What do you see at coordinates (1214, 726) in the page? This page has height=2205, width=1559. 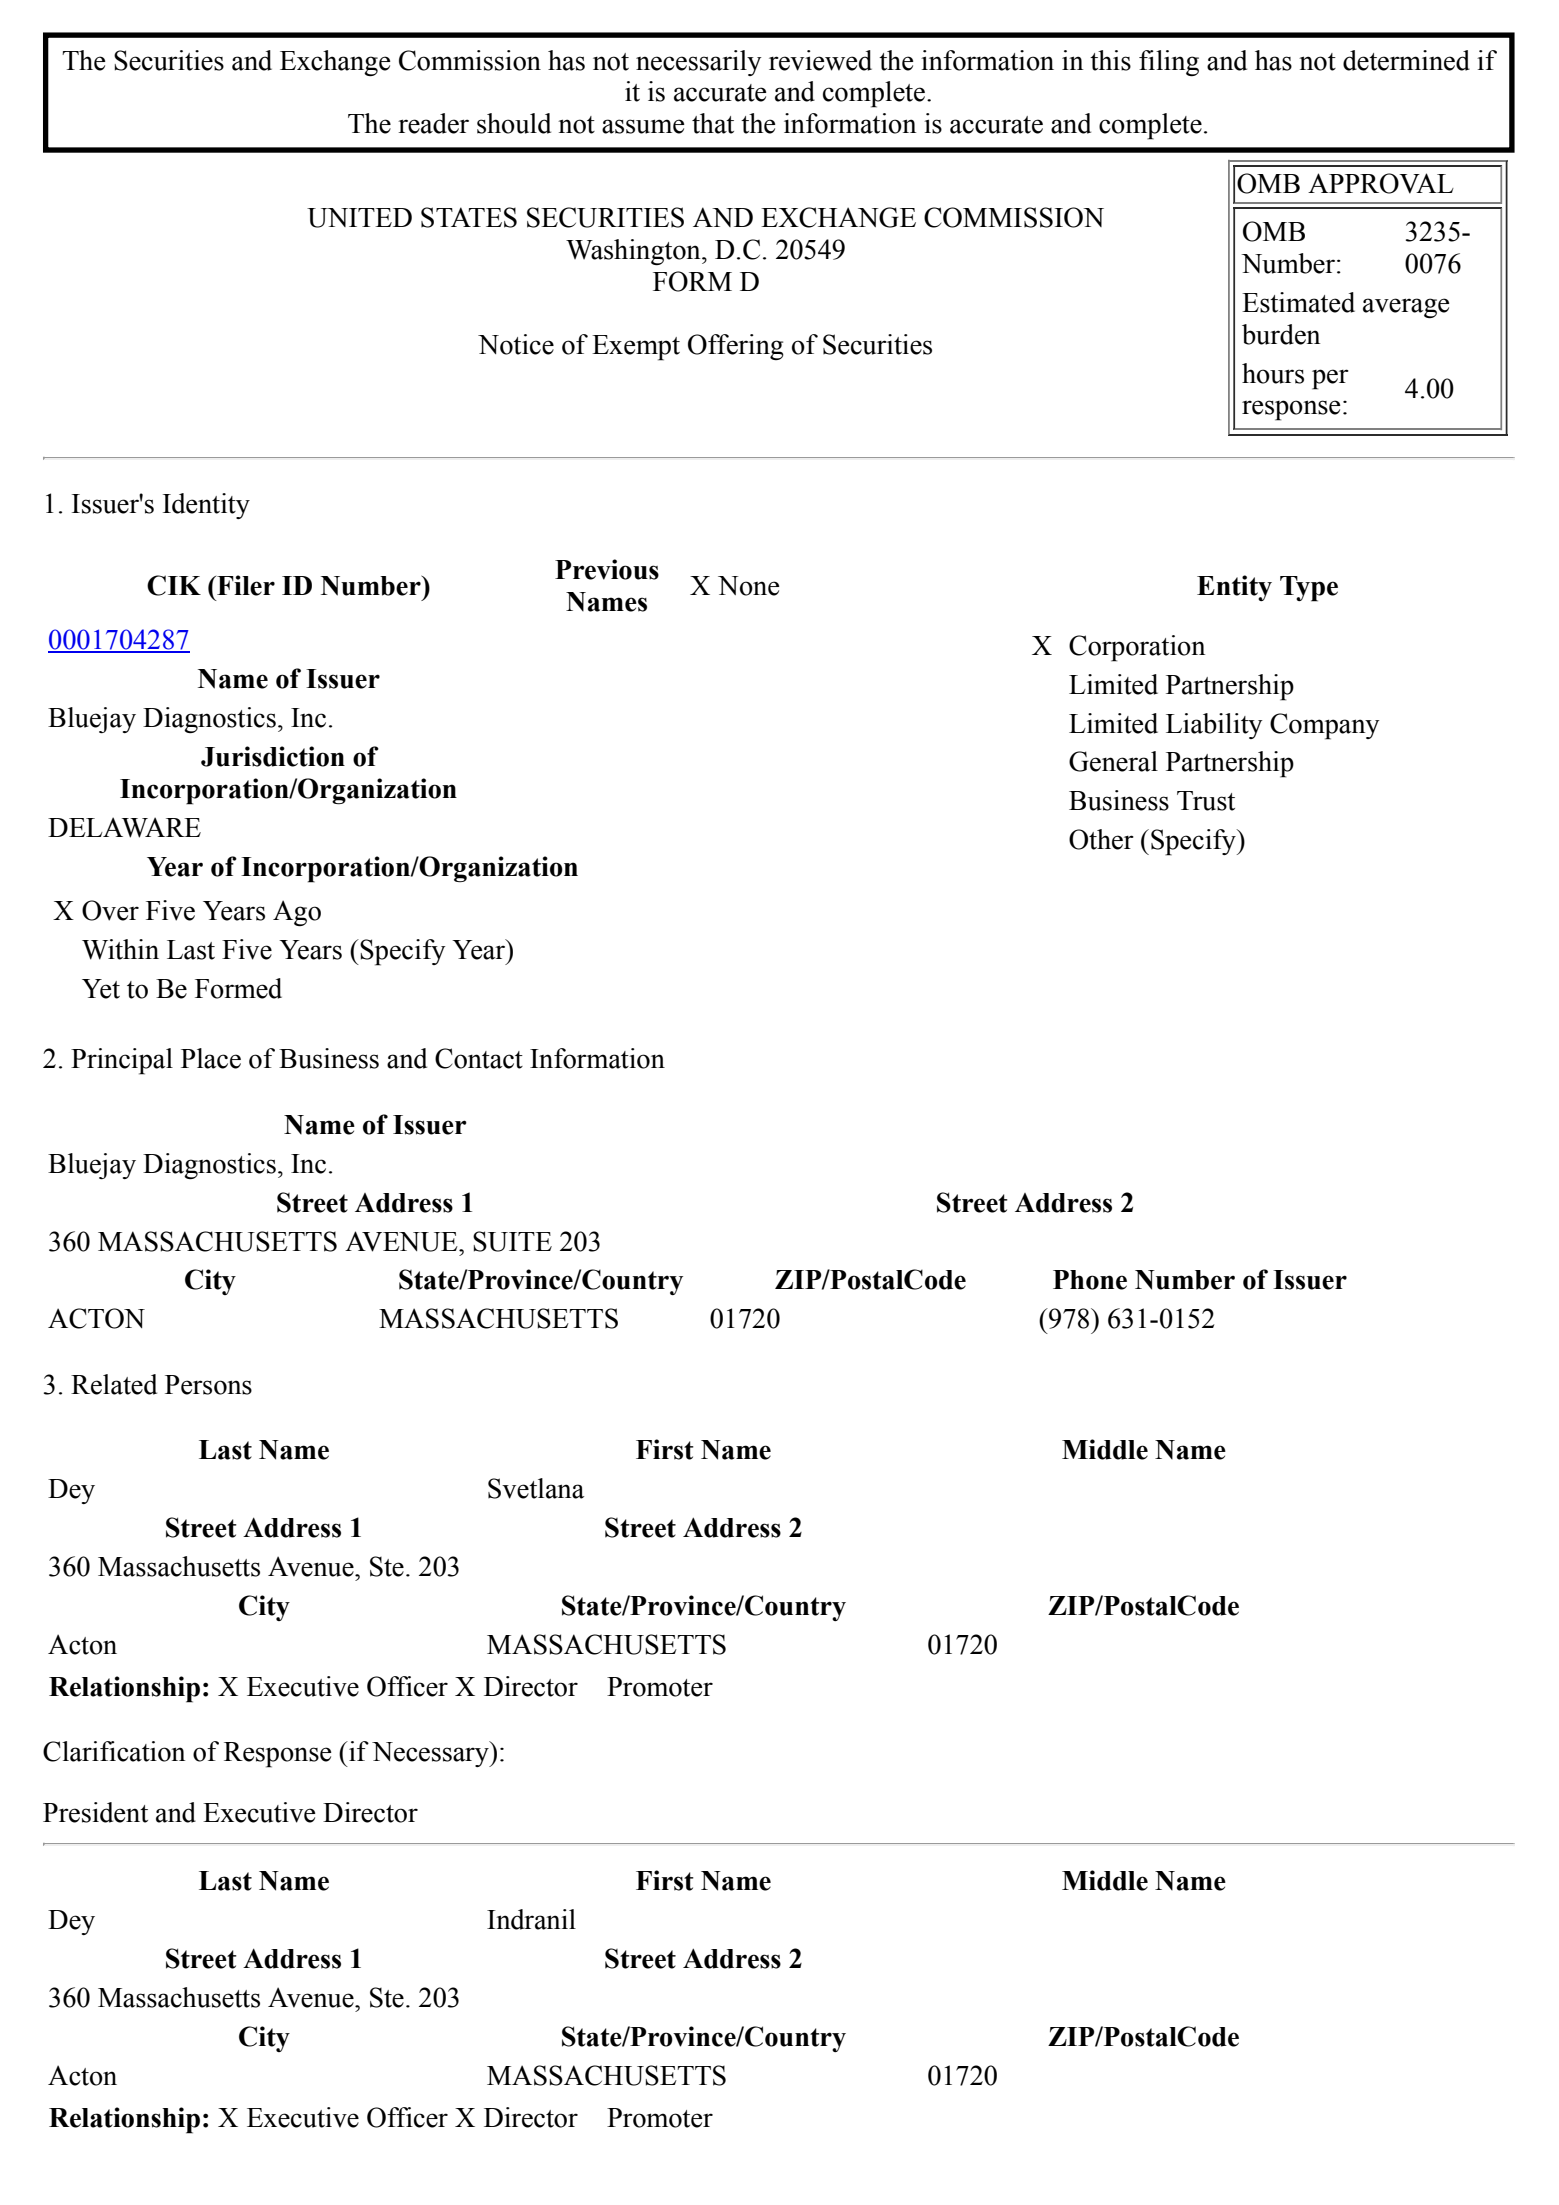 I see `Liability` at bounding box center [1214, 726].
